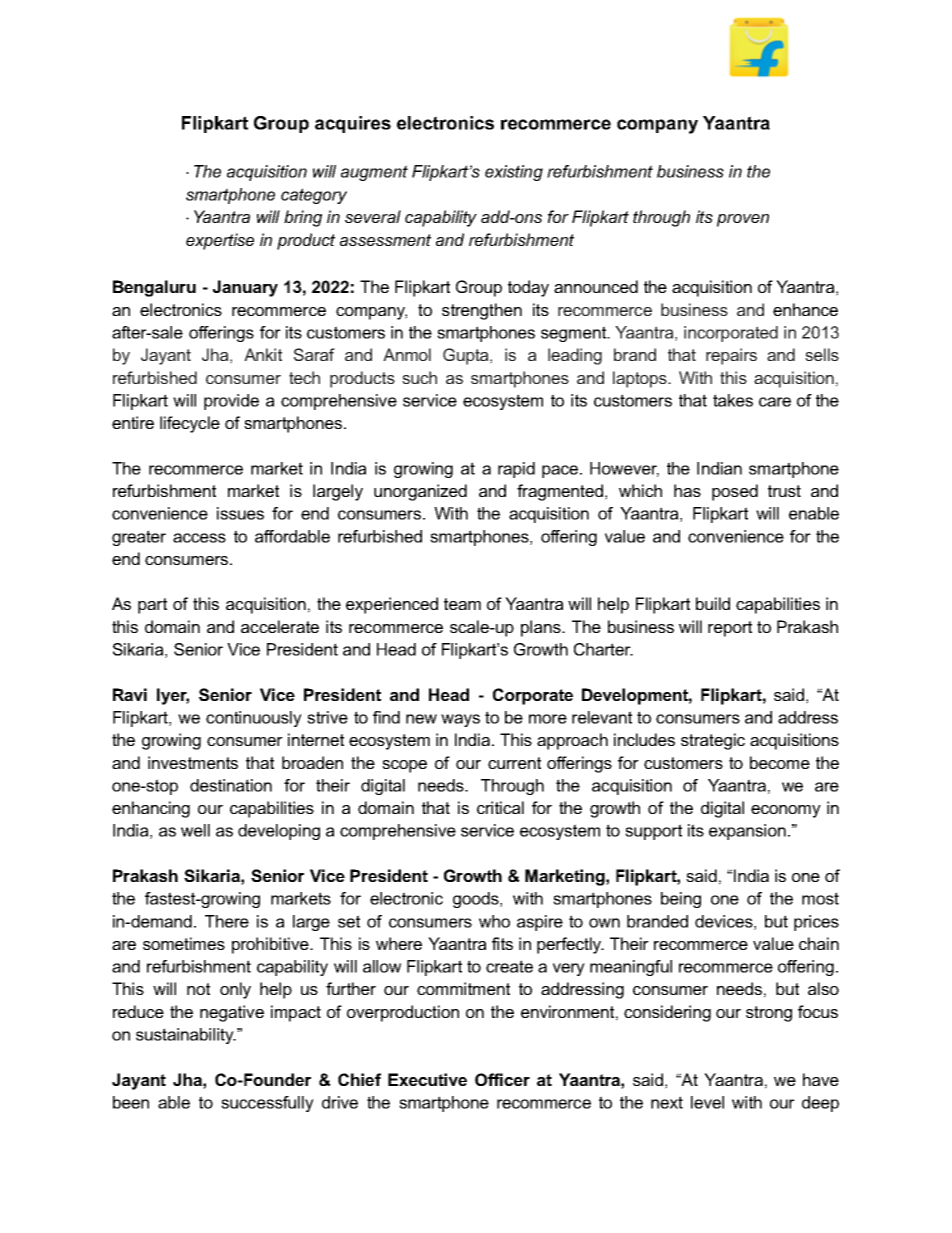  Describe the element at coordinates (707, 1102) in the document. I see `level` at that location.
